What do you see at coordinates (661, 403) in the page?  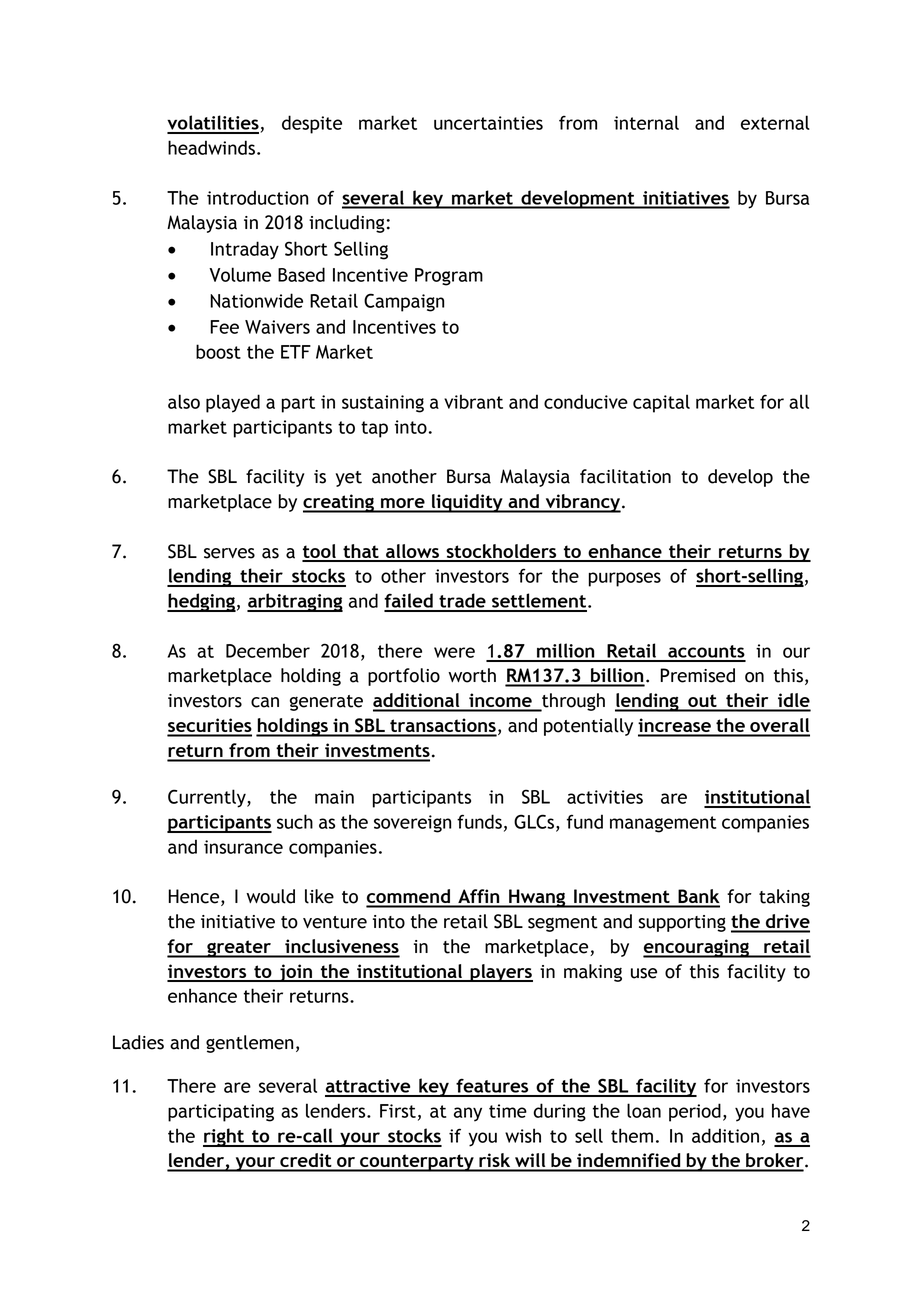 I see `capital` at bounding box center [661, 403].
